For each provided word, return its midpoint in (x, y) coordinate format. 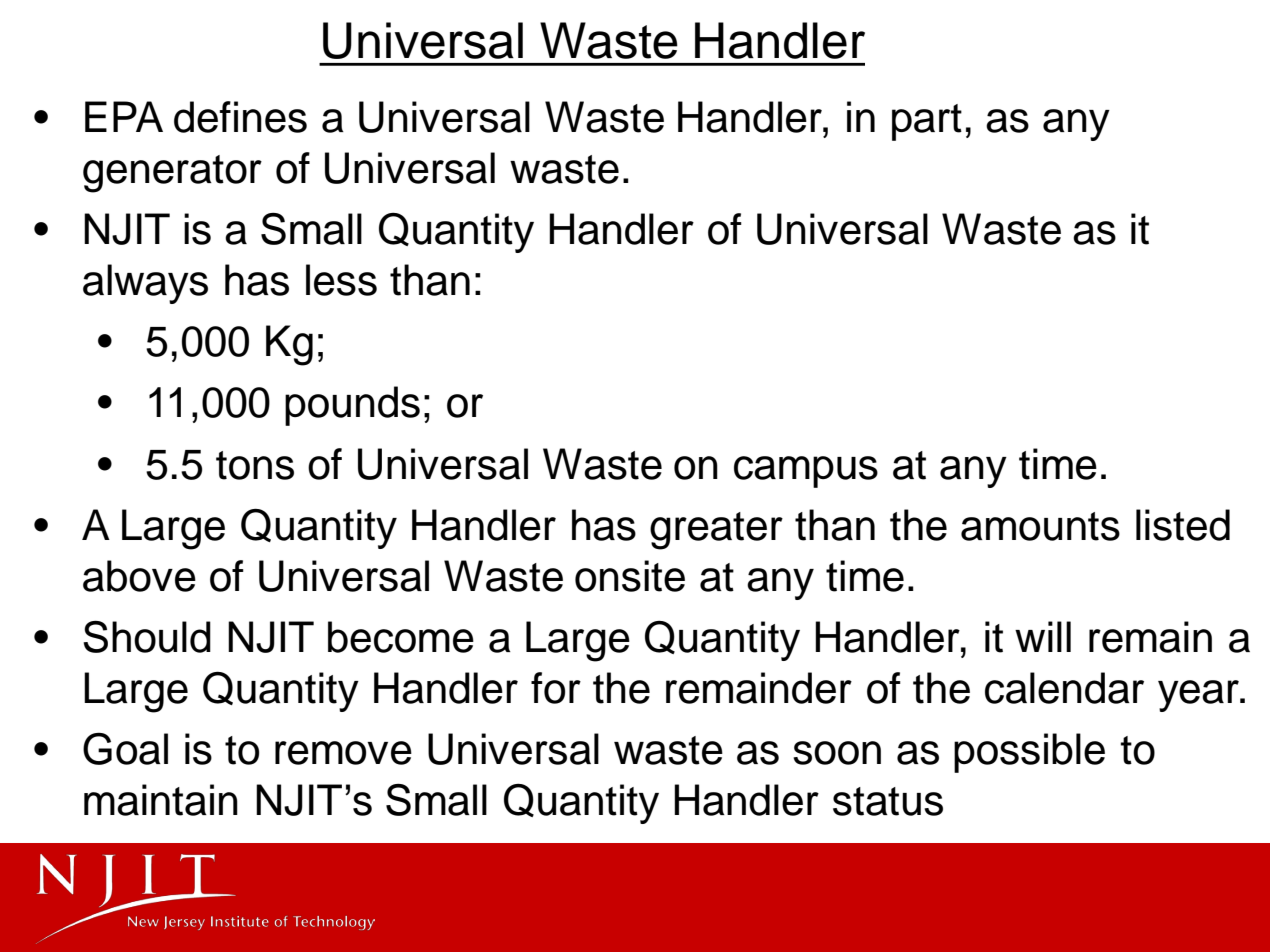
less (341, 280)
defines (240, 117)
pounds (352, 406)
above (139, 576)
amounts (1040, 526)
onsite (630, 576)
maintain (161, 800)
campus (806, 472)
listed (1183, 525)
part (927, 122)
